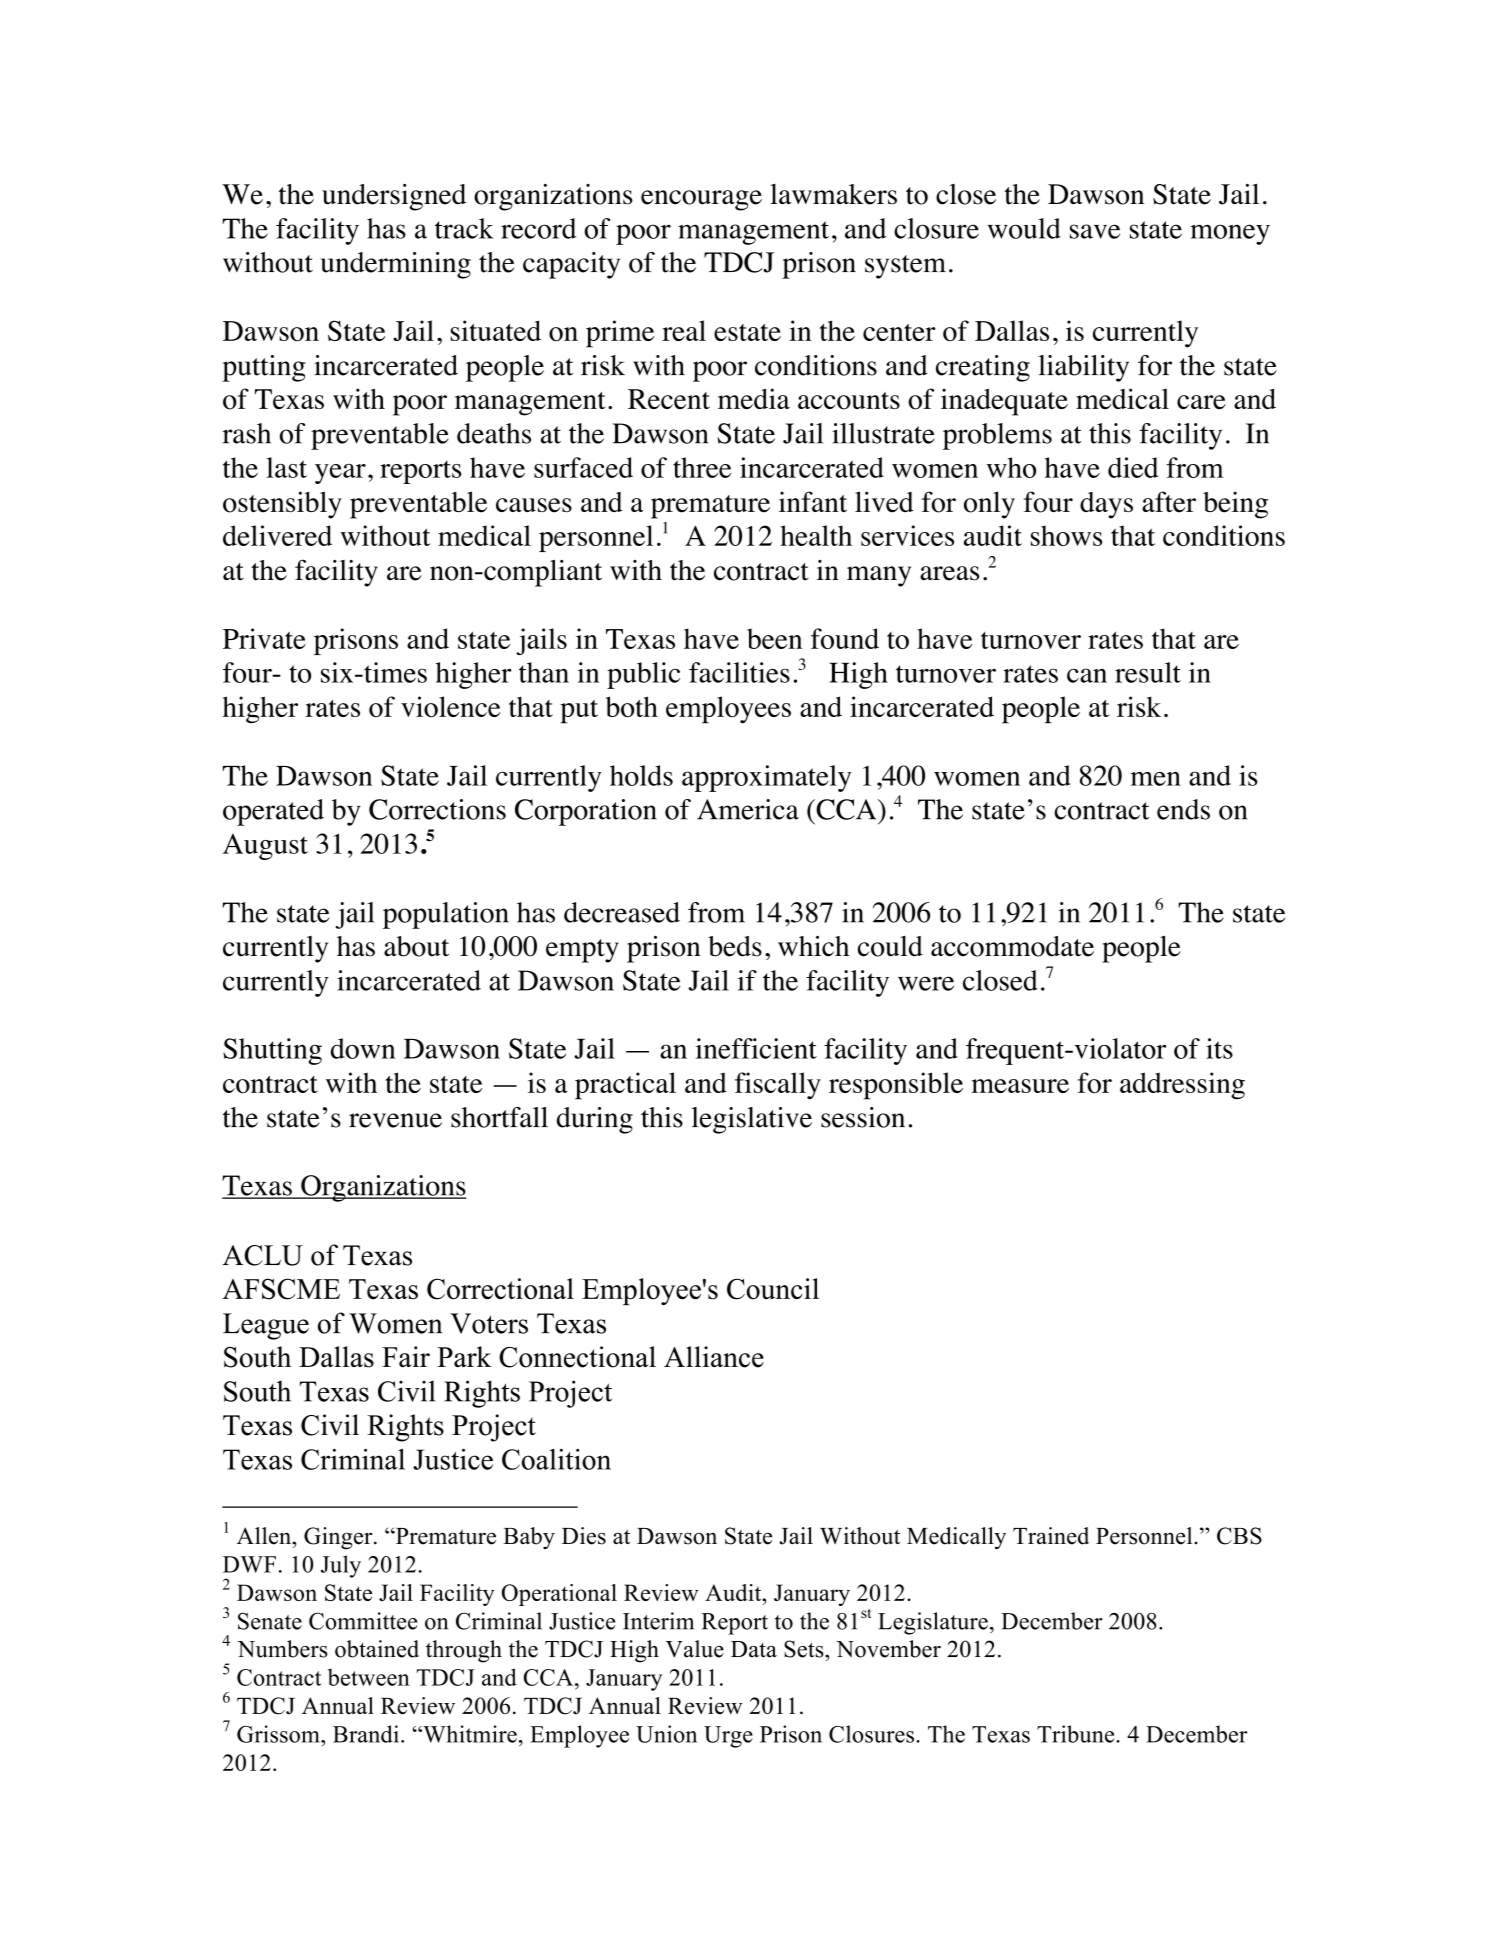  Describe the element at coordinates (416, 946) in the screenshot. I see `about` at that location.
